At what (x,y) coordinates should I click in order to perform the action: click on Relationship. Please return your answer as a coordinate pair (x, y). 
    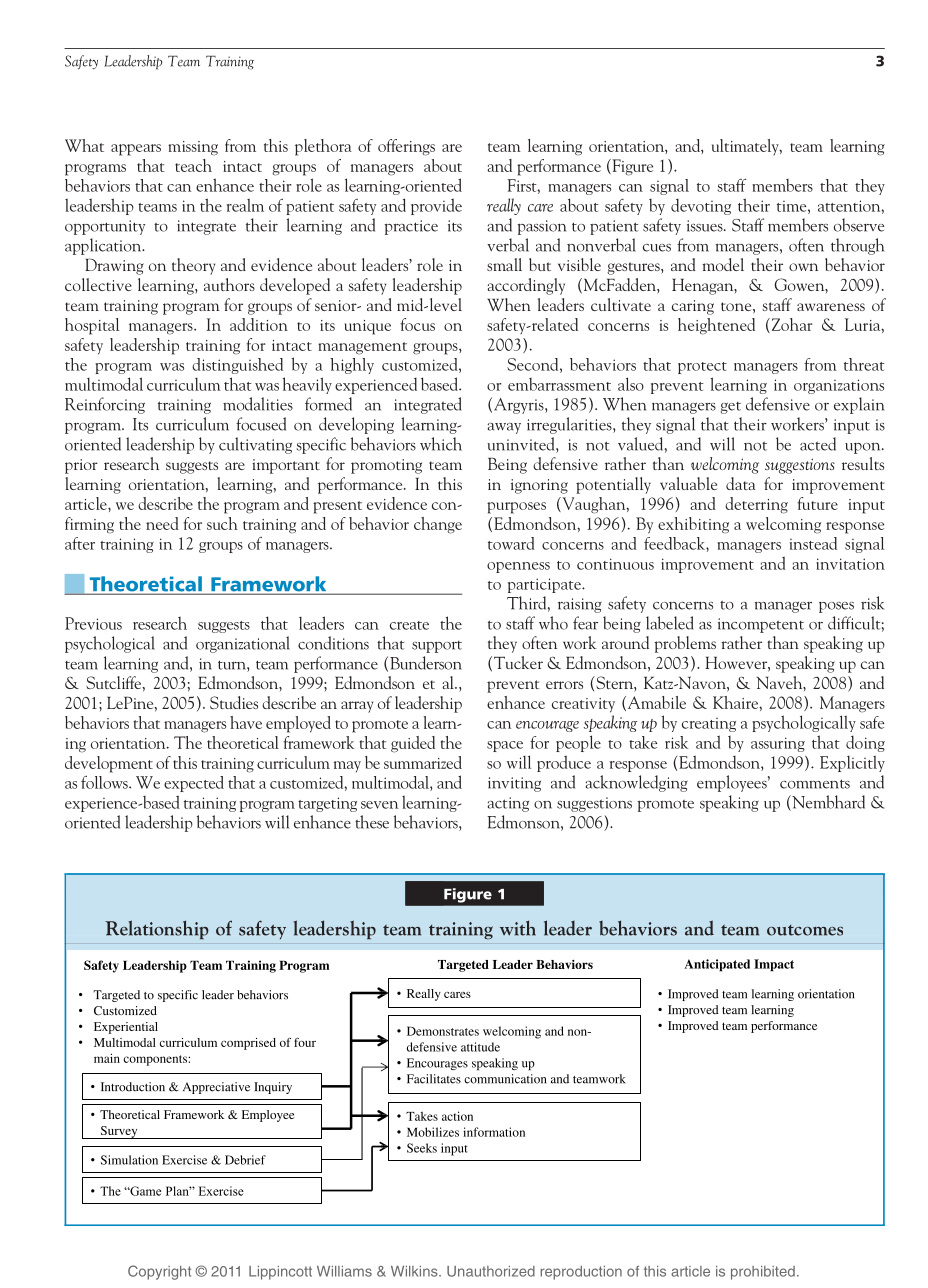
    Looking at the image, I should click on (157, 930).
